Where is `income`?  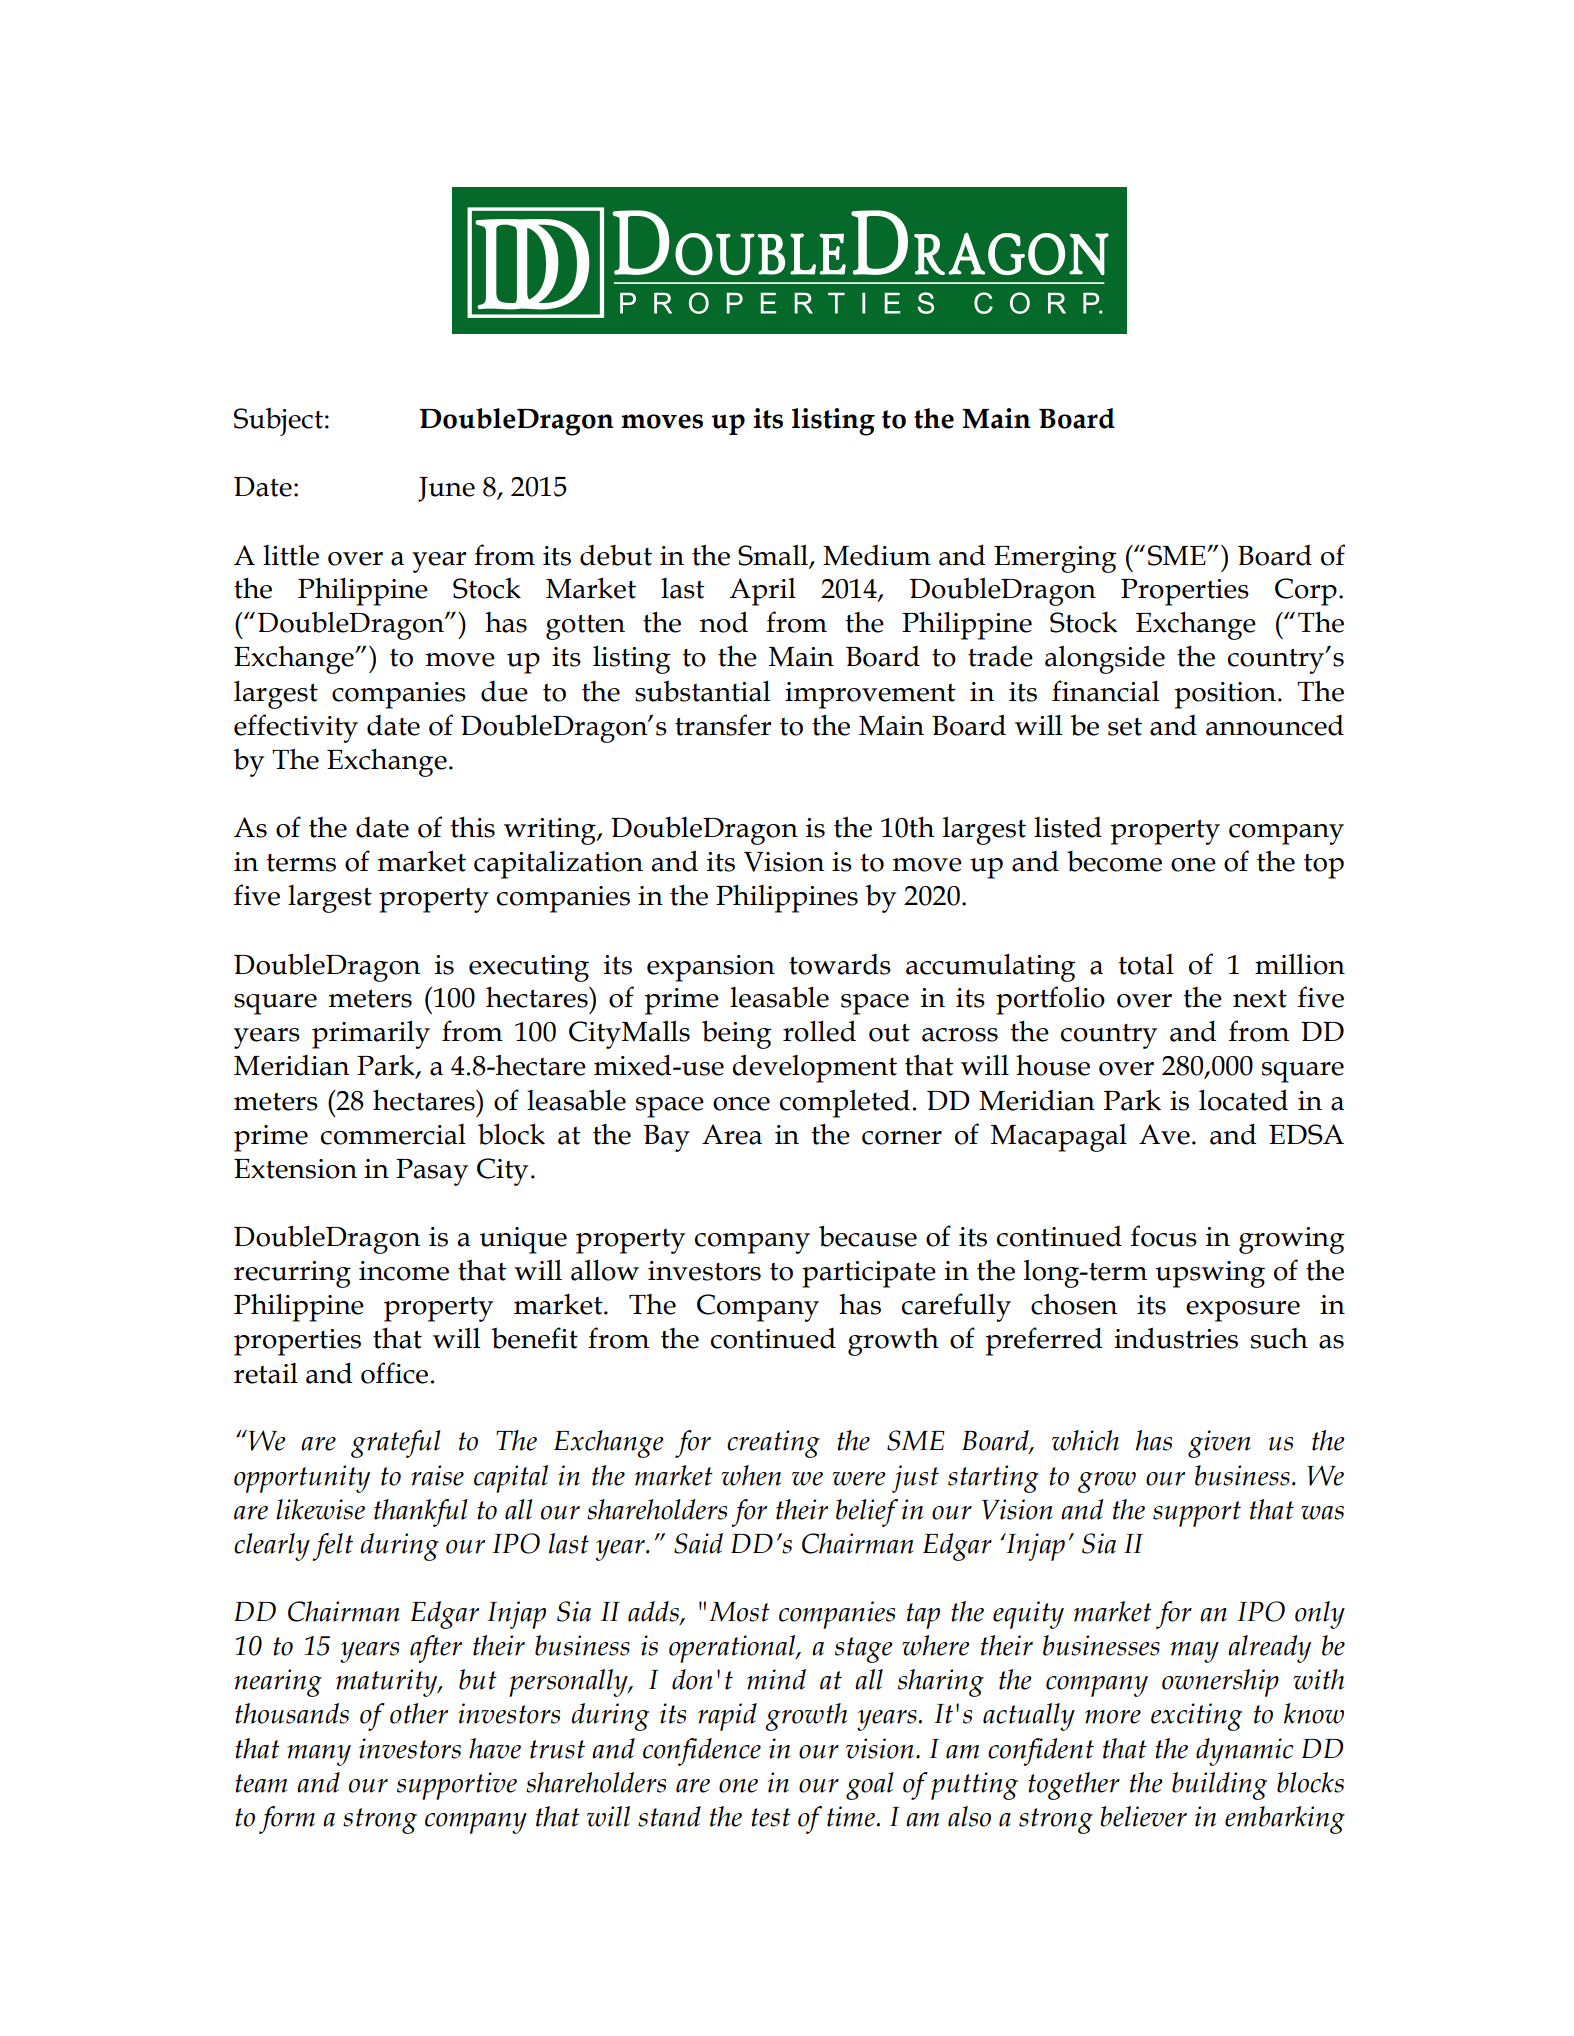 income is located at coordinates (404, 1271).
